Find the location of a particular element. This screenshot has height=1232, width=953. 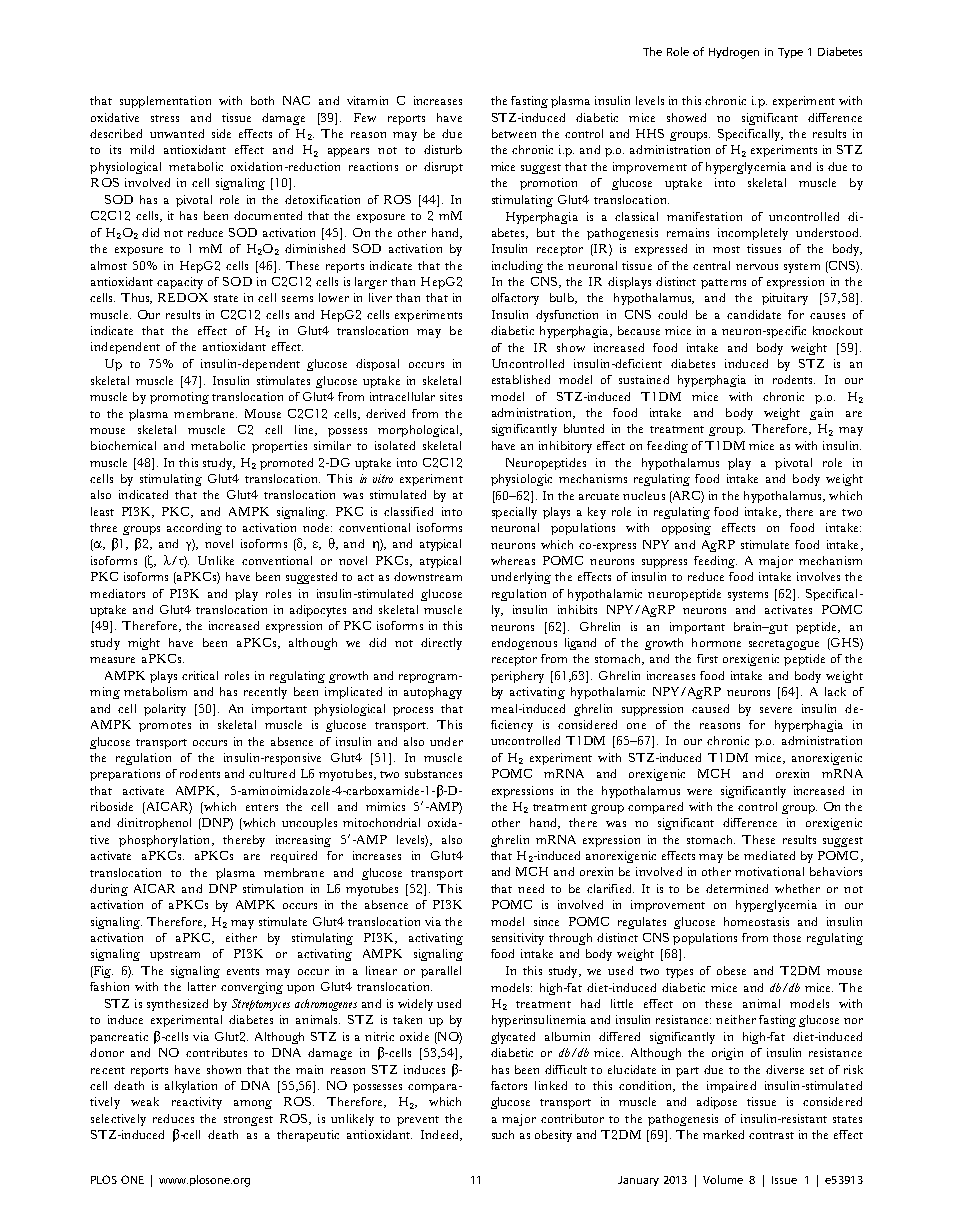

secretagogue is located at coordinates (784, 645).
